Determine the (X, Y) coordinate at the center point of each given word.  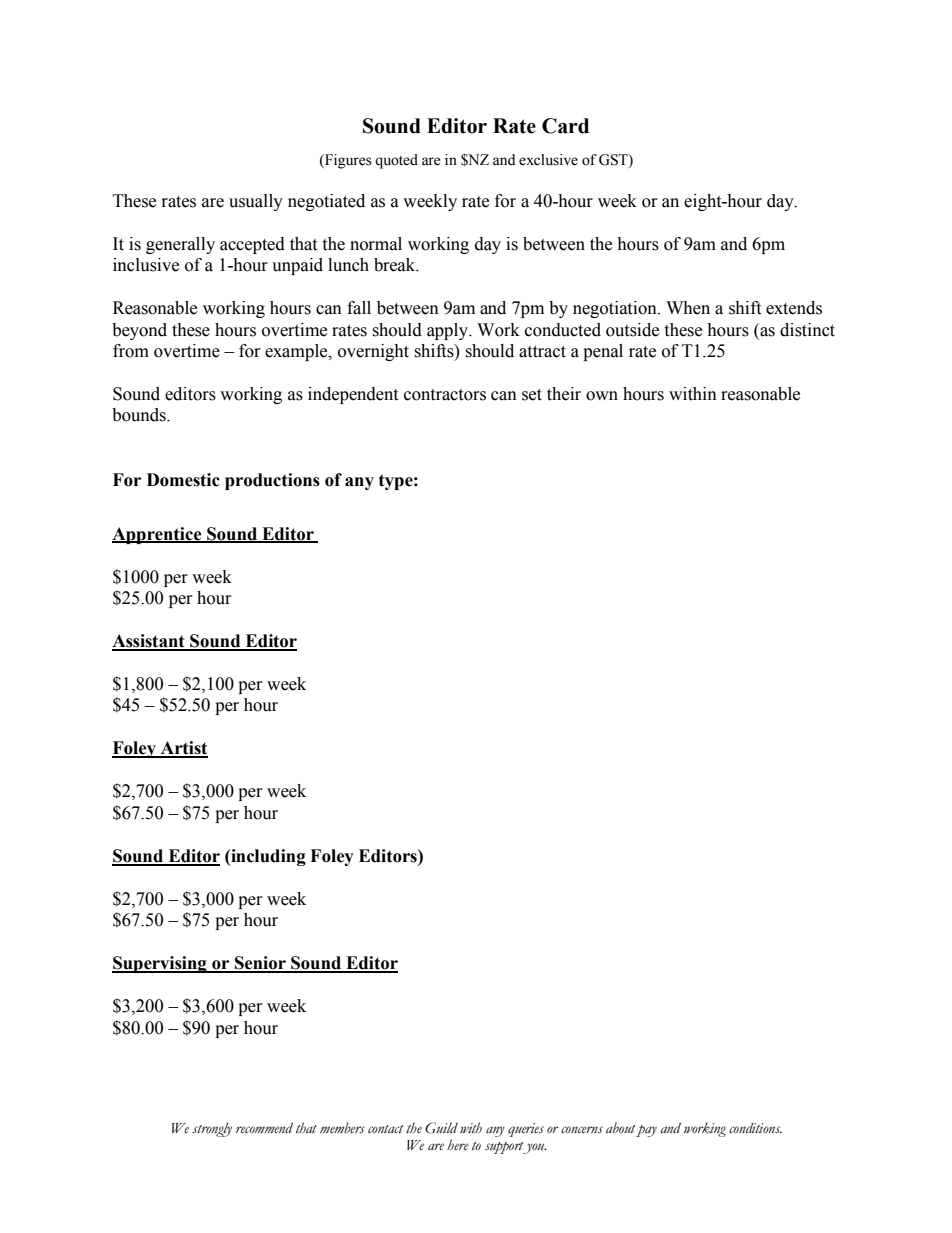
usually (256, 202)
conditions (755, 1128)
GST (614, 160)
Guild (441, 1128)
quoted (396, 161)
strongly (212, 1129)
